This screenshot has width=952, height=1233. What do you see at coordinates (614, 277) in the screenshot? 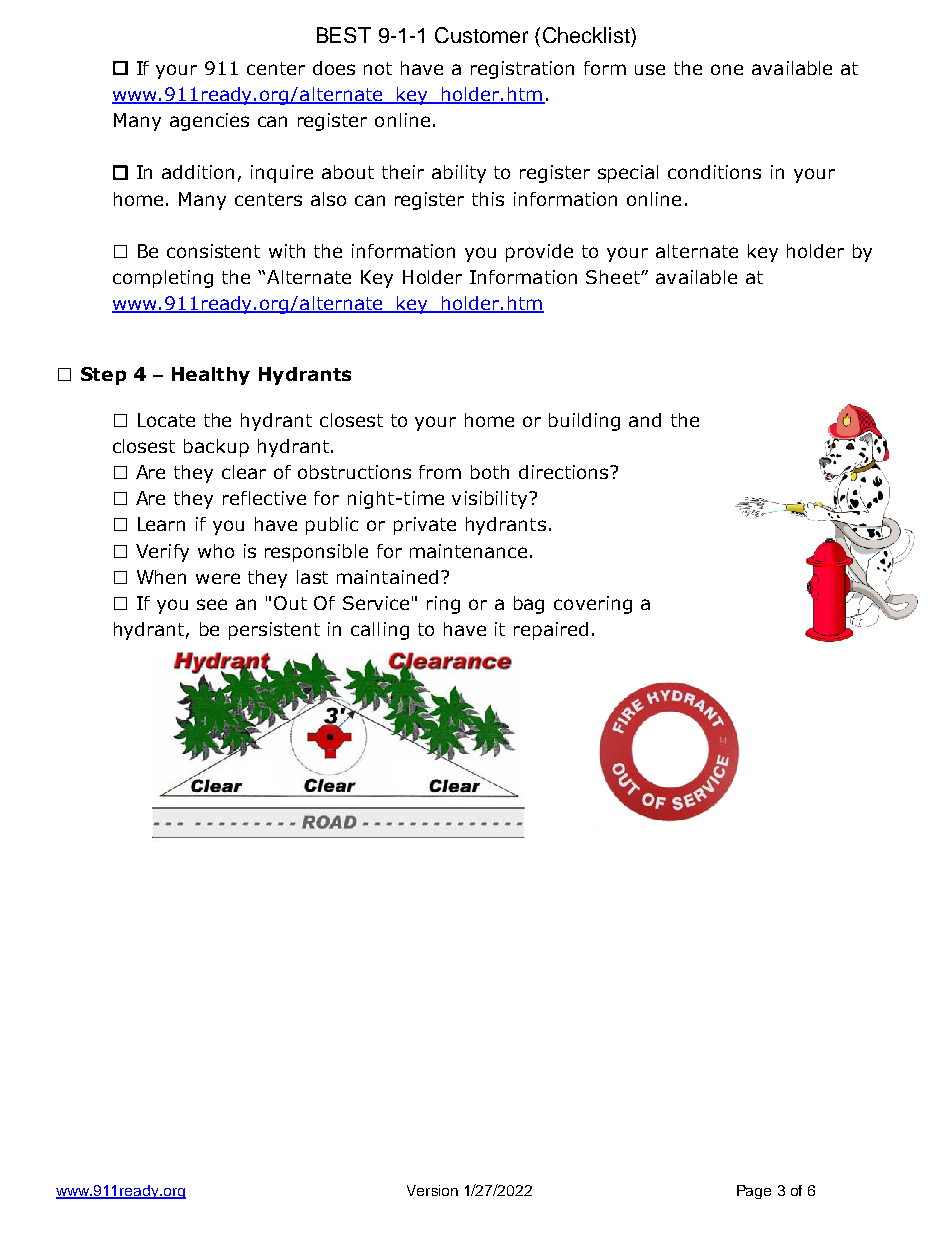
I see `Sheet` at bounding box center [614, 277].
